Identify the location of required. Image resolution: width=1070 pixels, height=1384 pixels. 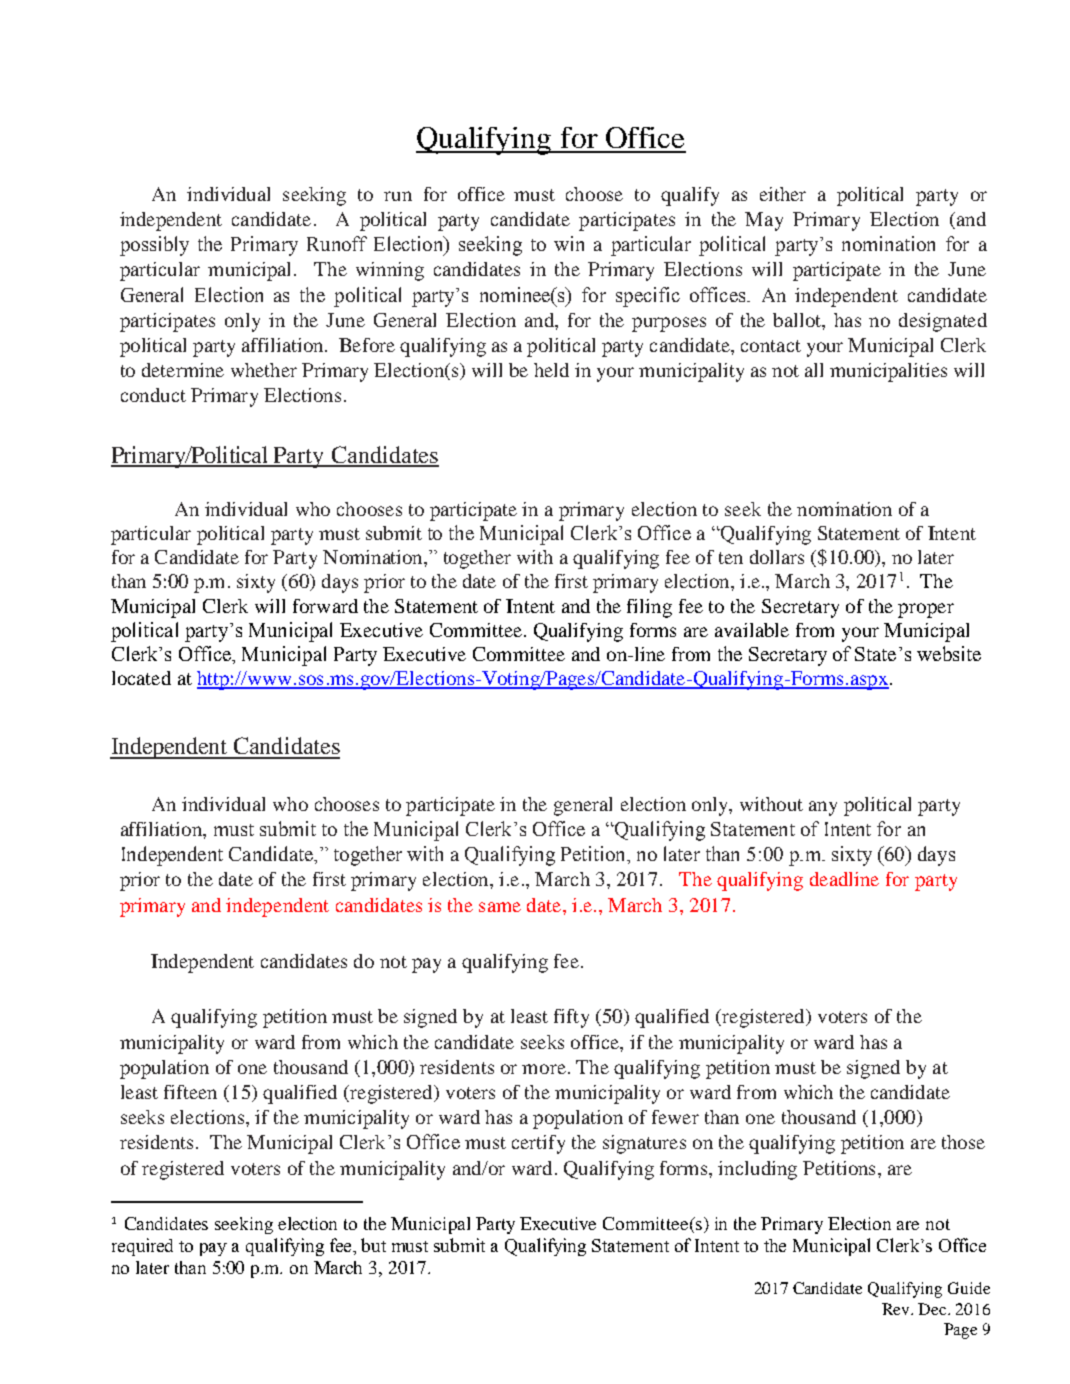
(142, 1247).
